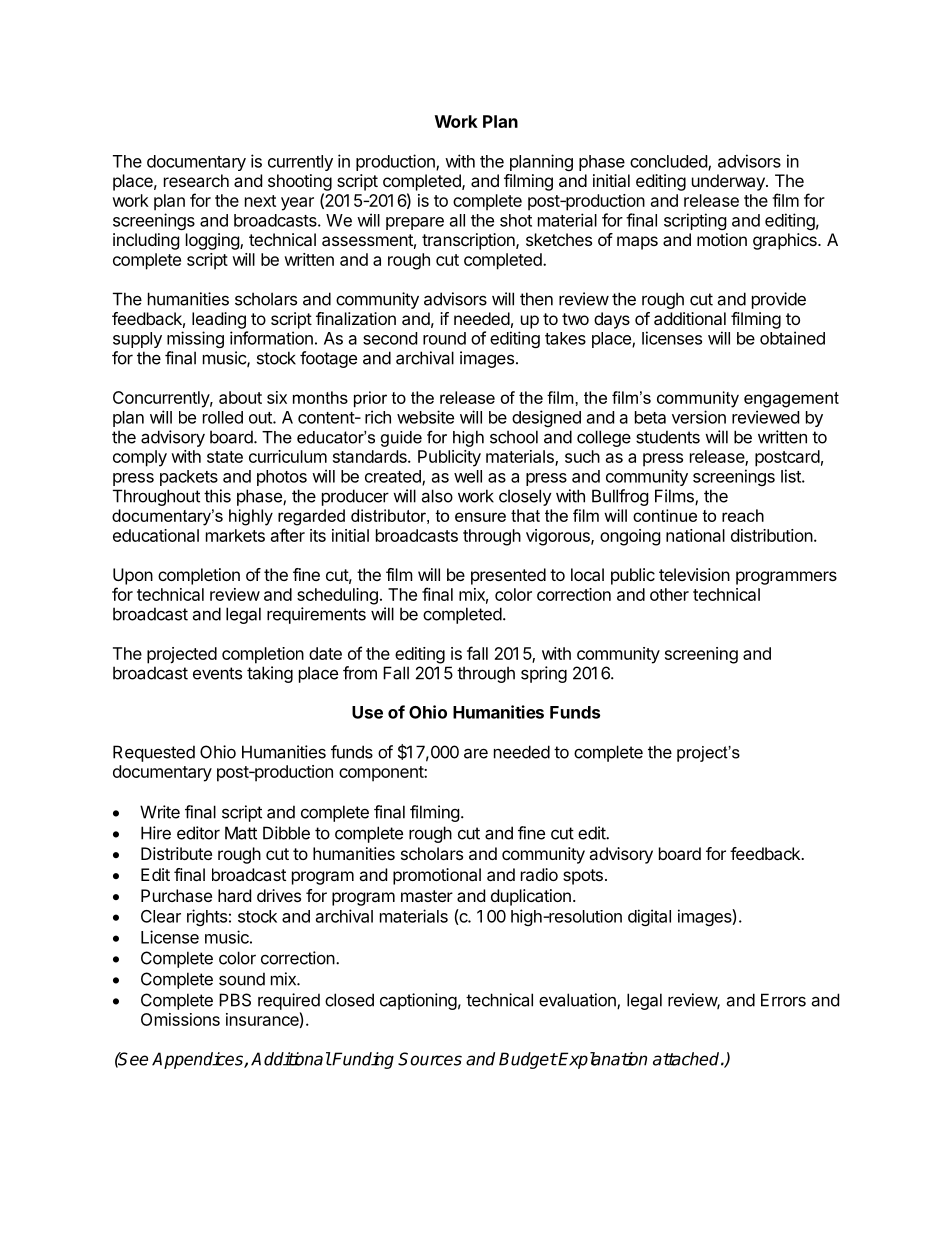 The image size is (952, 1233). I want to click on research, so click(196, 180).
